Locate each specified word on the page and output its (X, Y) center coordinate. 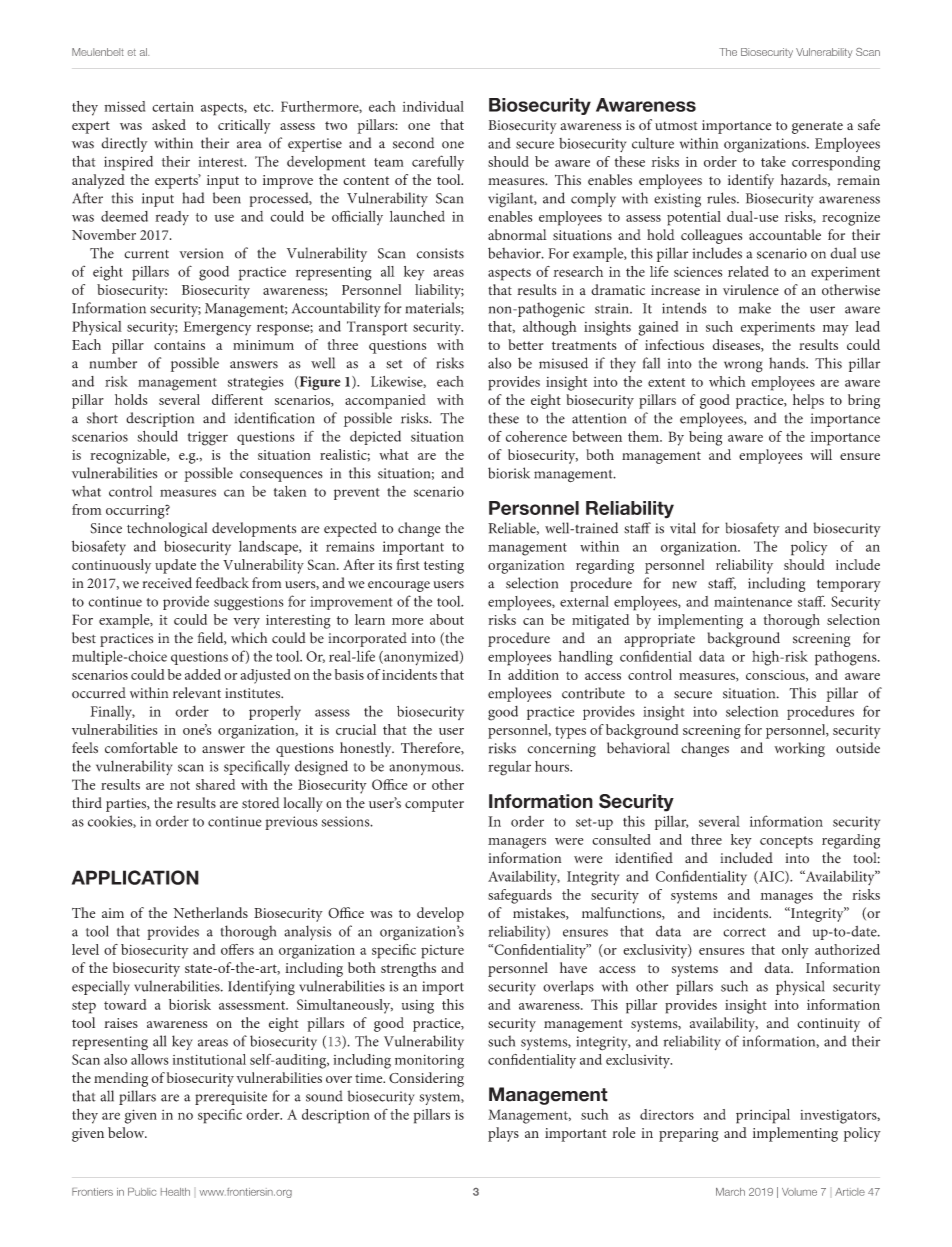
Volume (799, 1192)
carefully (438, 162)
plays (503, 1134)
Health (175, 1192)
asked (169, 124)
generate (817, 127)
